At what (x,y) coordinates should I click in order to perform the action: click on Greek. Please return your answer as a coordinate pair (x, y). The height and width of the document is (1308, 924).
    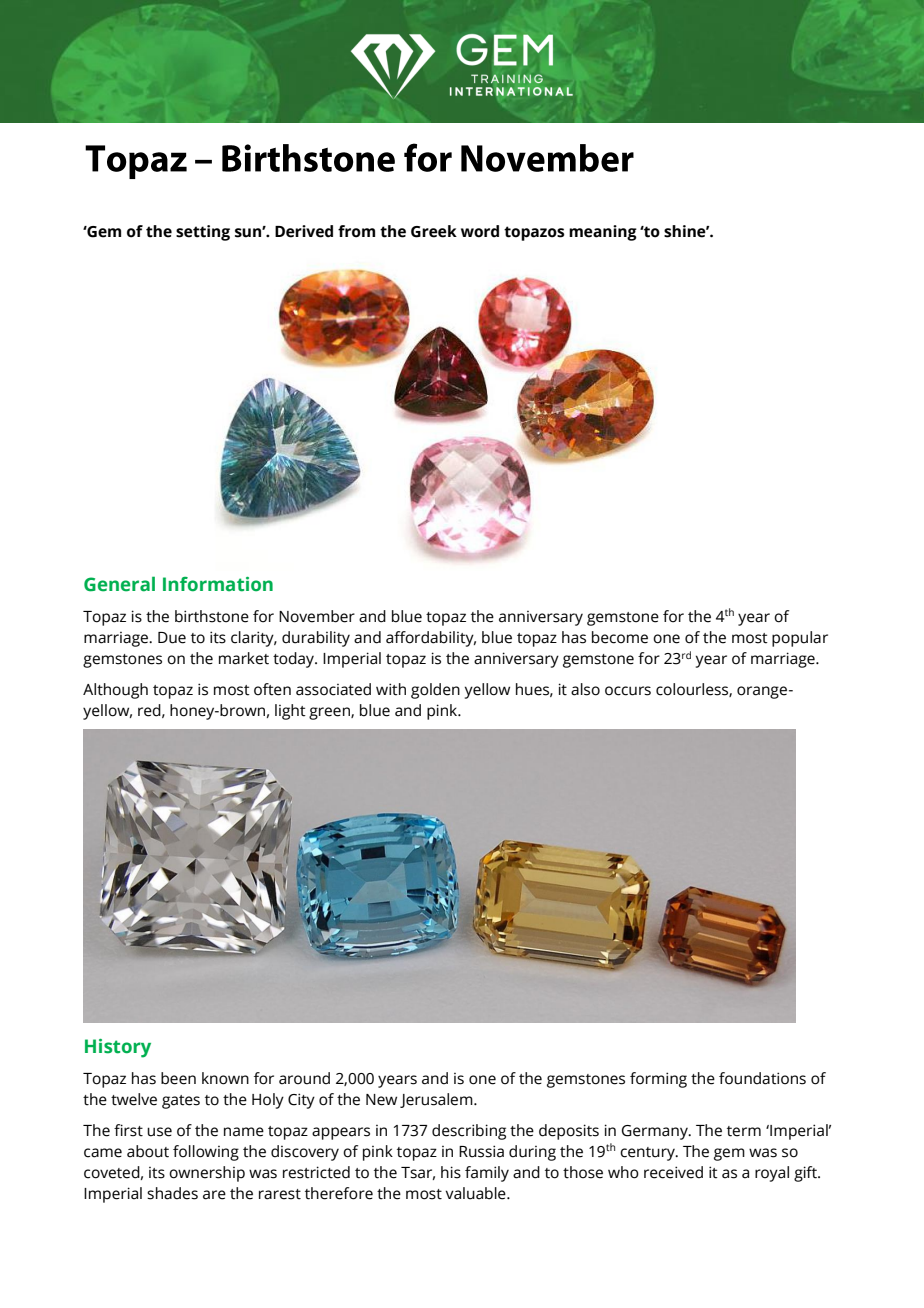
    Looking at the image, I should click on (434, 231).
